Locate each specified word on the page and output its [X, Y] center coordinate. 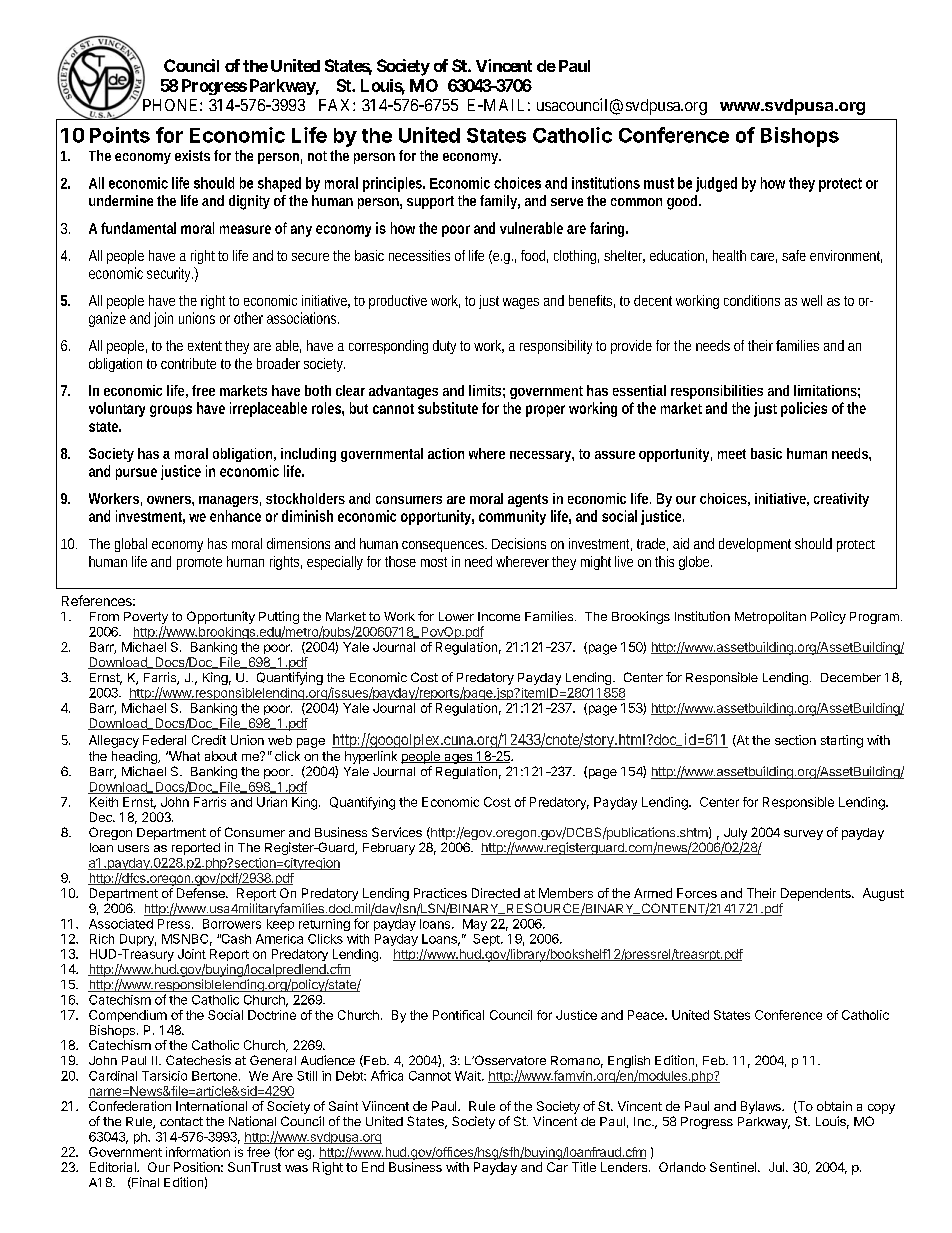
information [198, 1152]
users [133, 848]
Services [397, 832]
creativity [841, 500]
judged [716, 184]
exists [192, 155]
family [498, 202]
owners [169, 500]
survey [803, 835]
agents [528, 500]
